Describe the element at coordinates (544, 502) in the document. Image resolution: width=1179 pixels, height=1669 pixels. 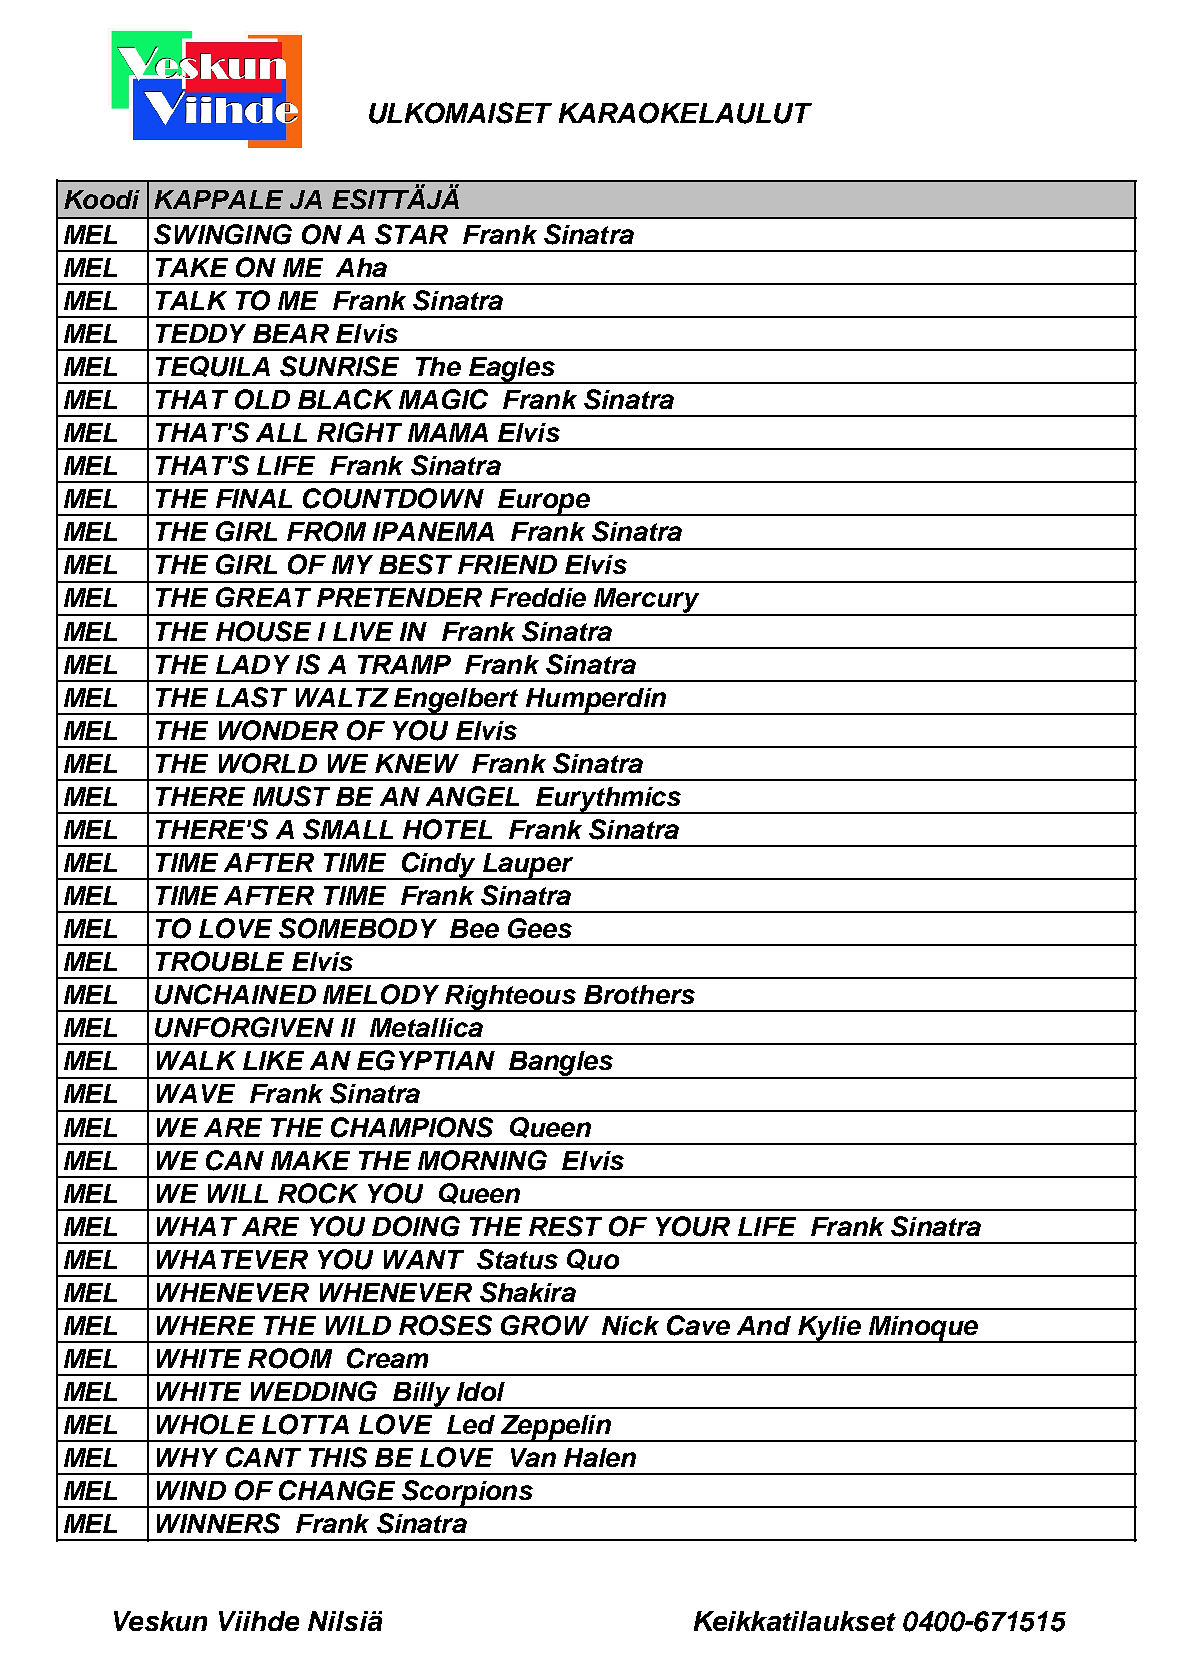
I see `Europe` at that location.
